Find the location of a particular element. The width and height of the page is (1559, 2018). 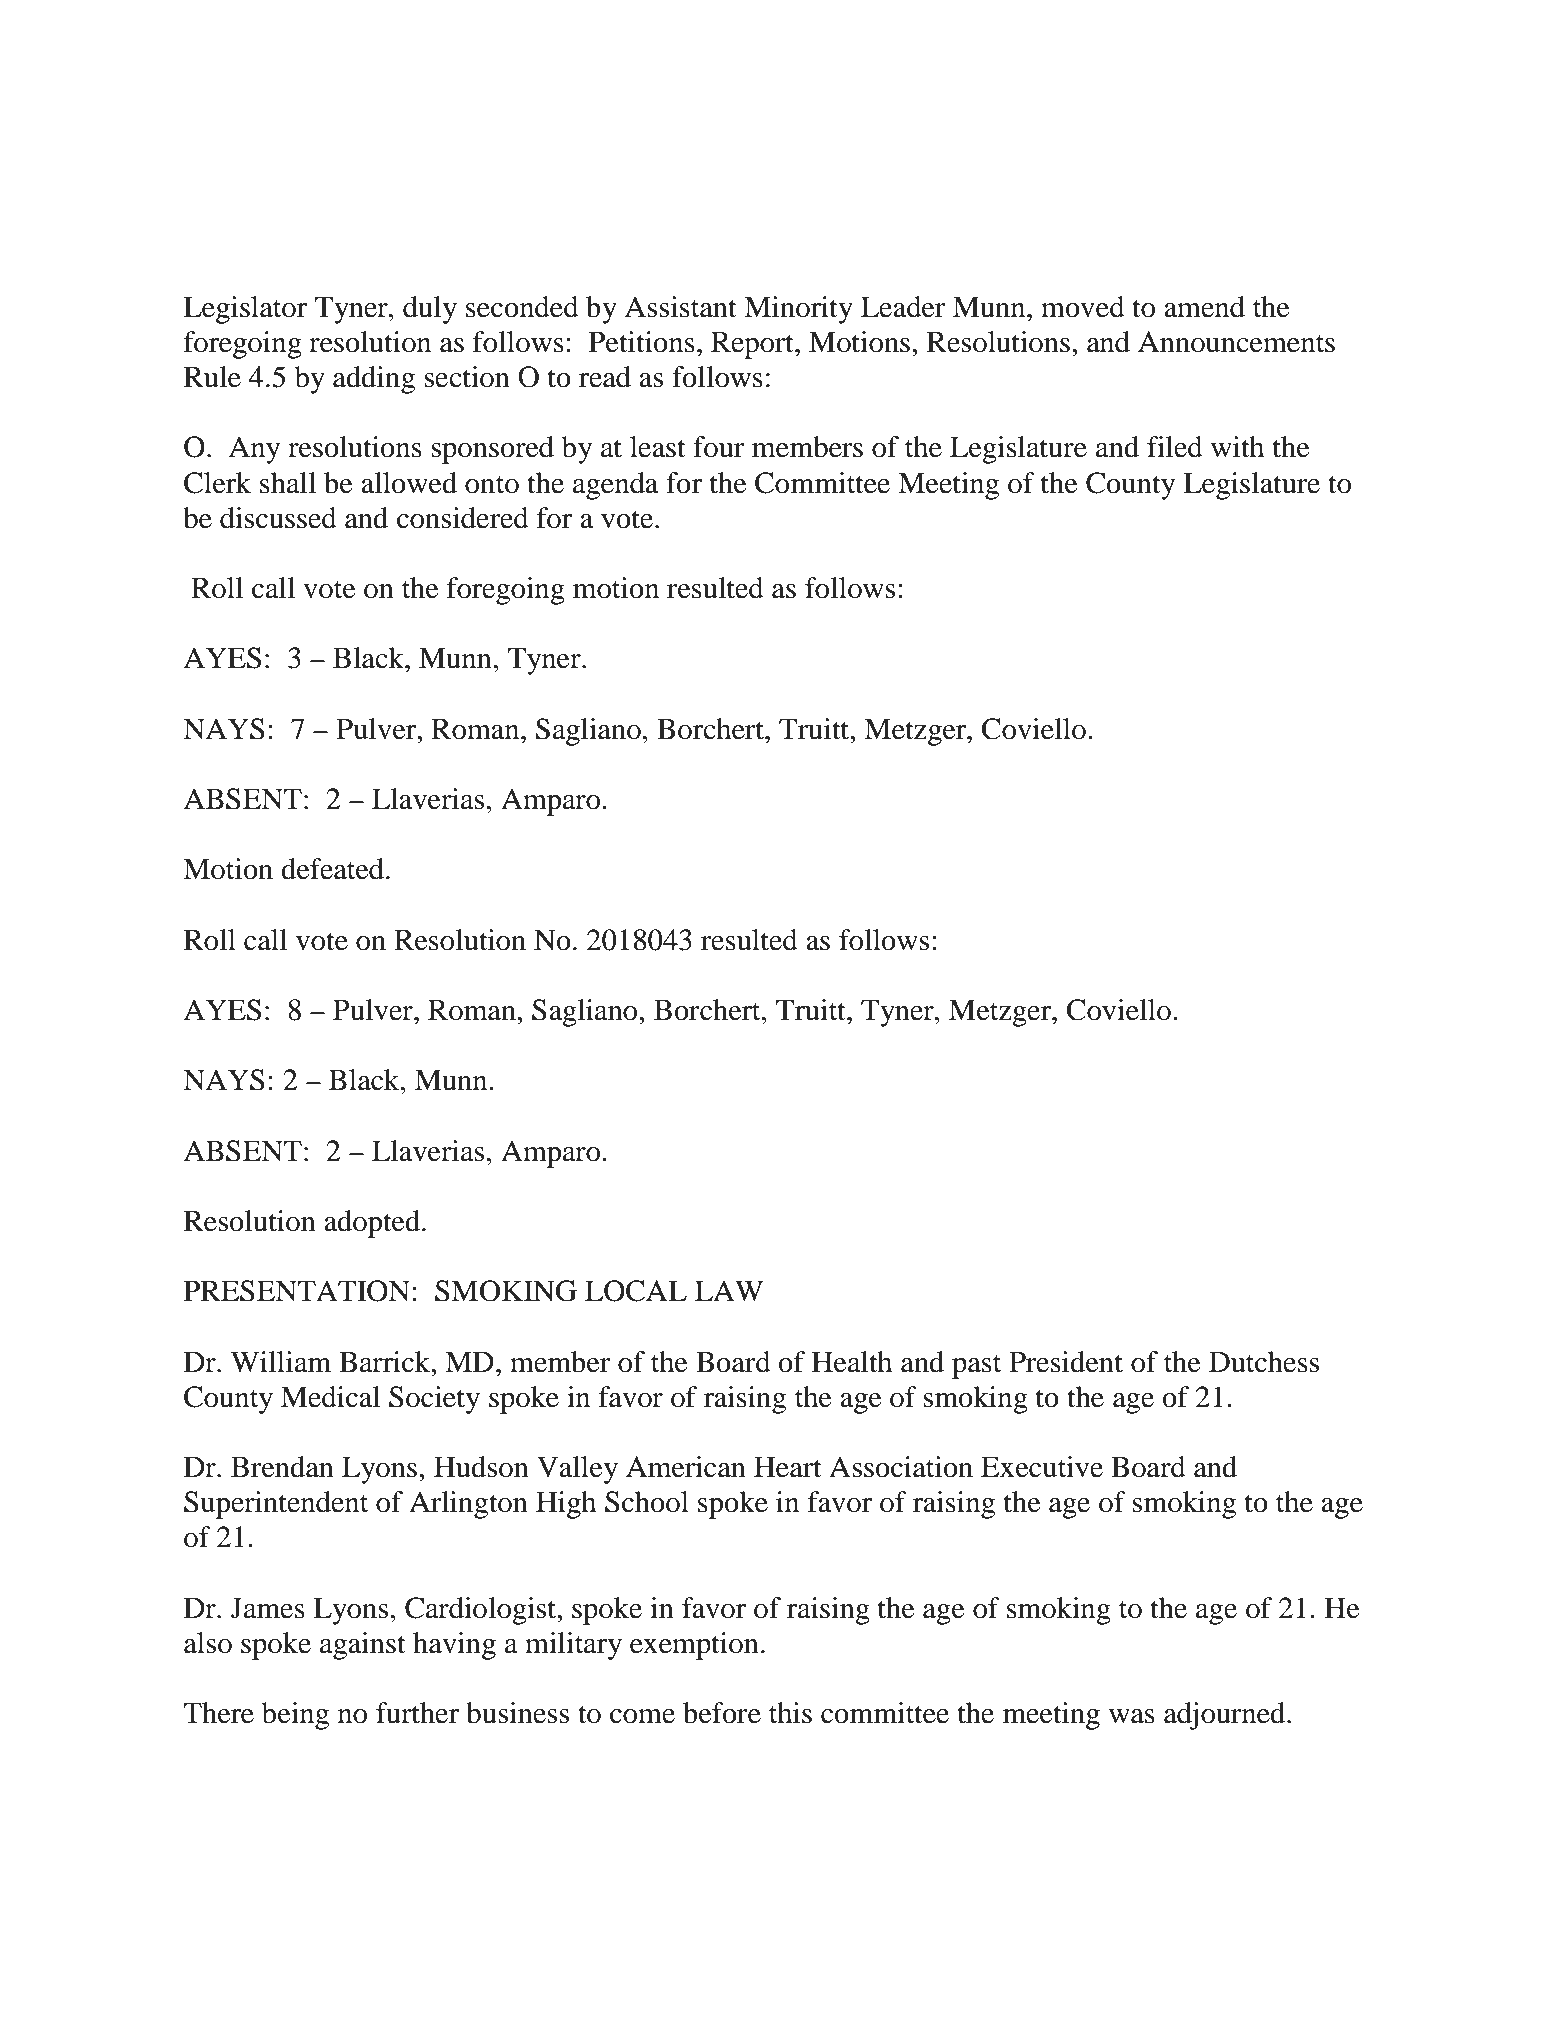

defeated is located at coordinates (332, 869).
